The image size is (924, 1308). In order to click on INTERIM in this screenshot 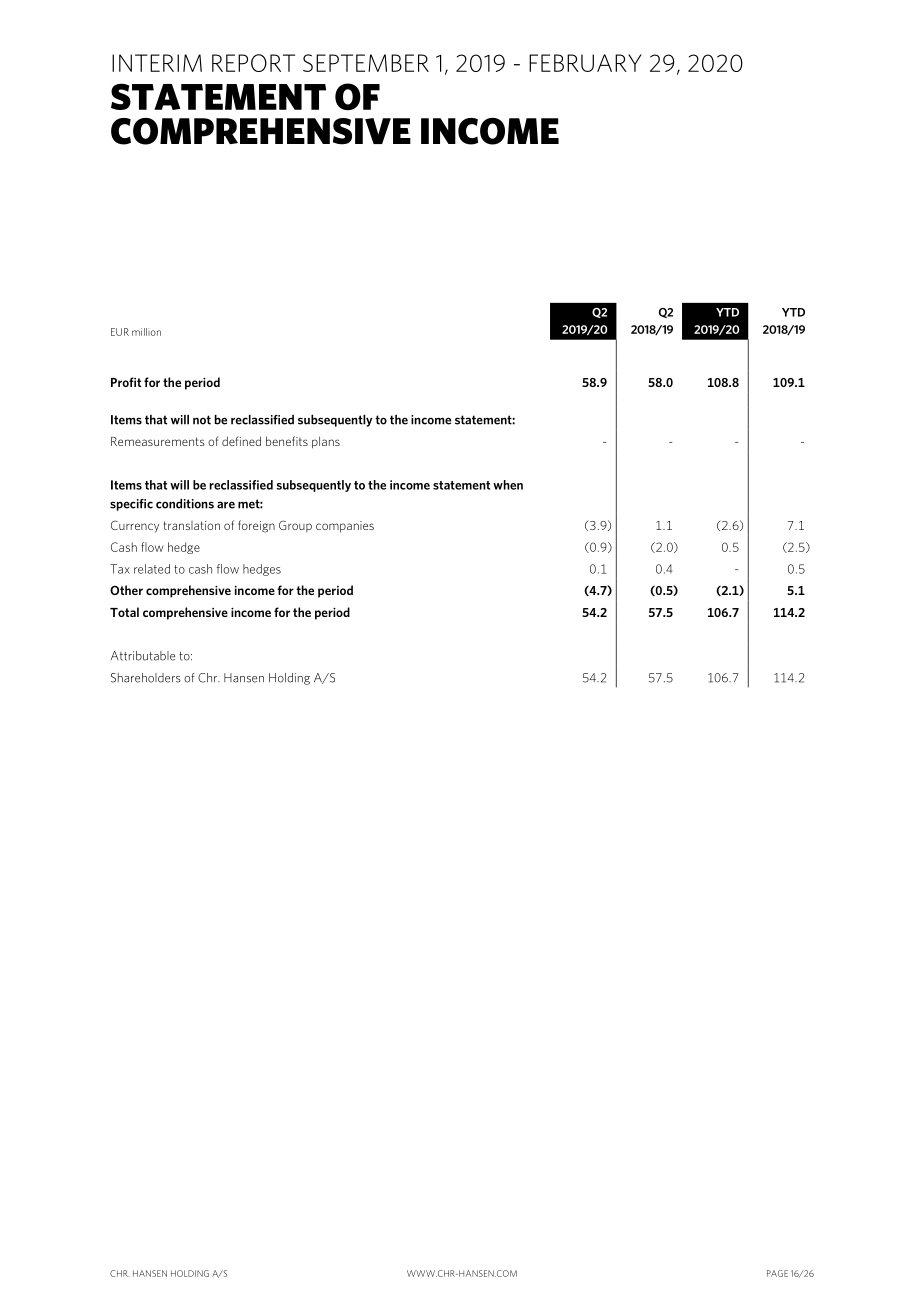, I will do `click(157, 63)`.
